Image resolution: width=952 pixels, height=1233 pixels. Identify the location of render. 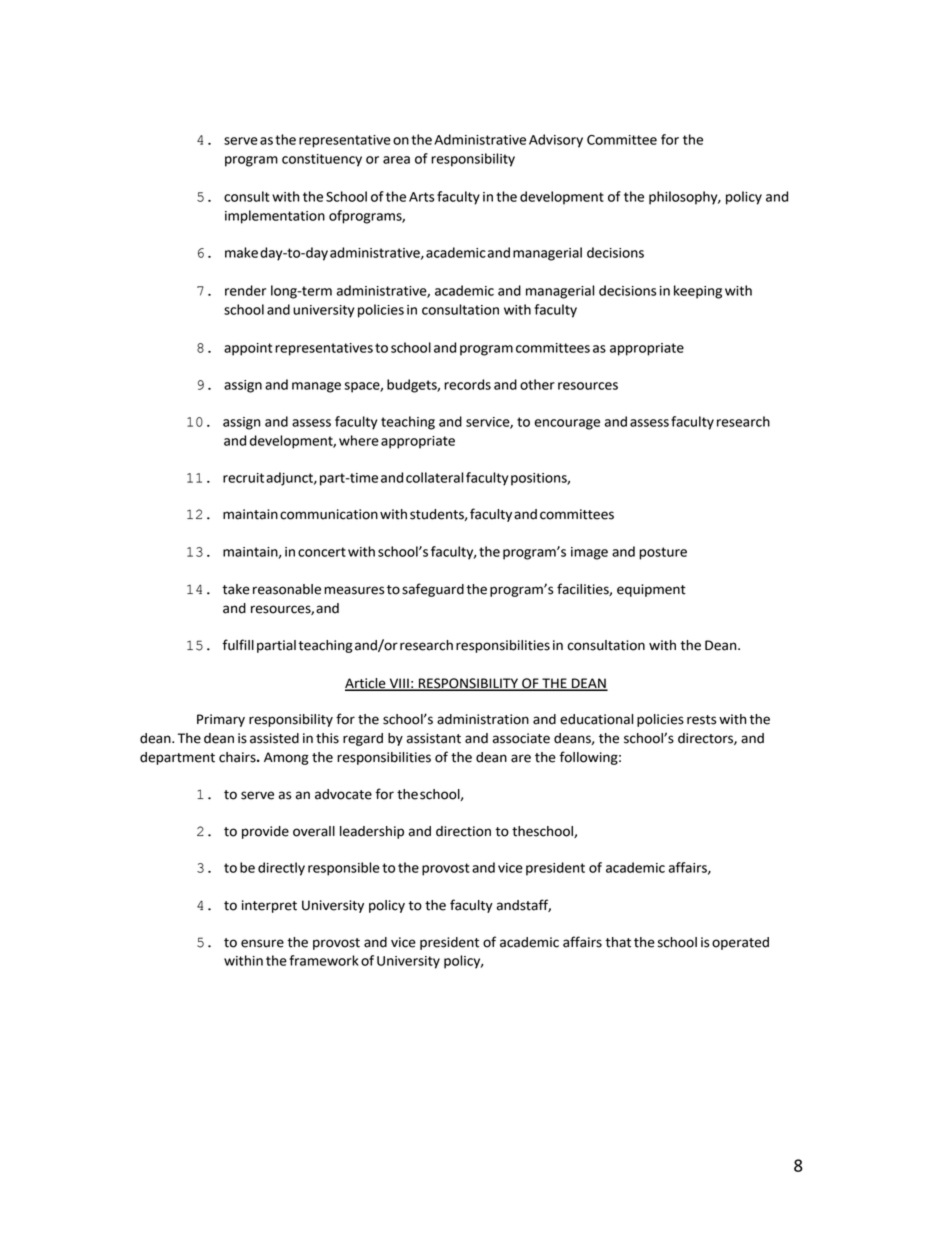
(245, 290).
